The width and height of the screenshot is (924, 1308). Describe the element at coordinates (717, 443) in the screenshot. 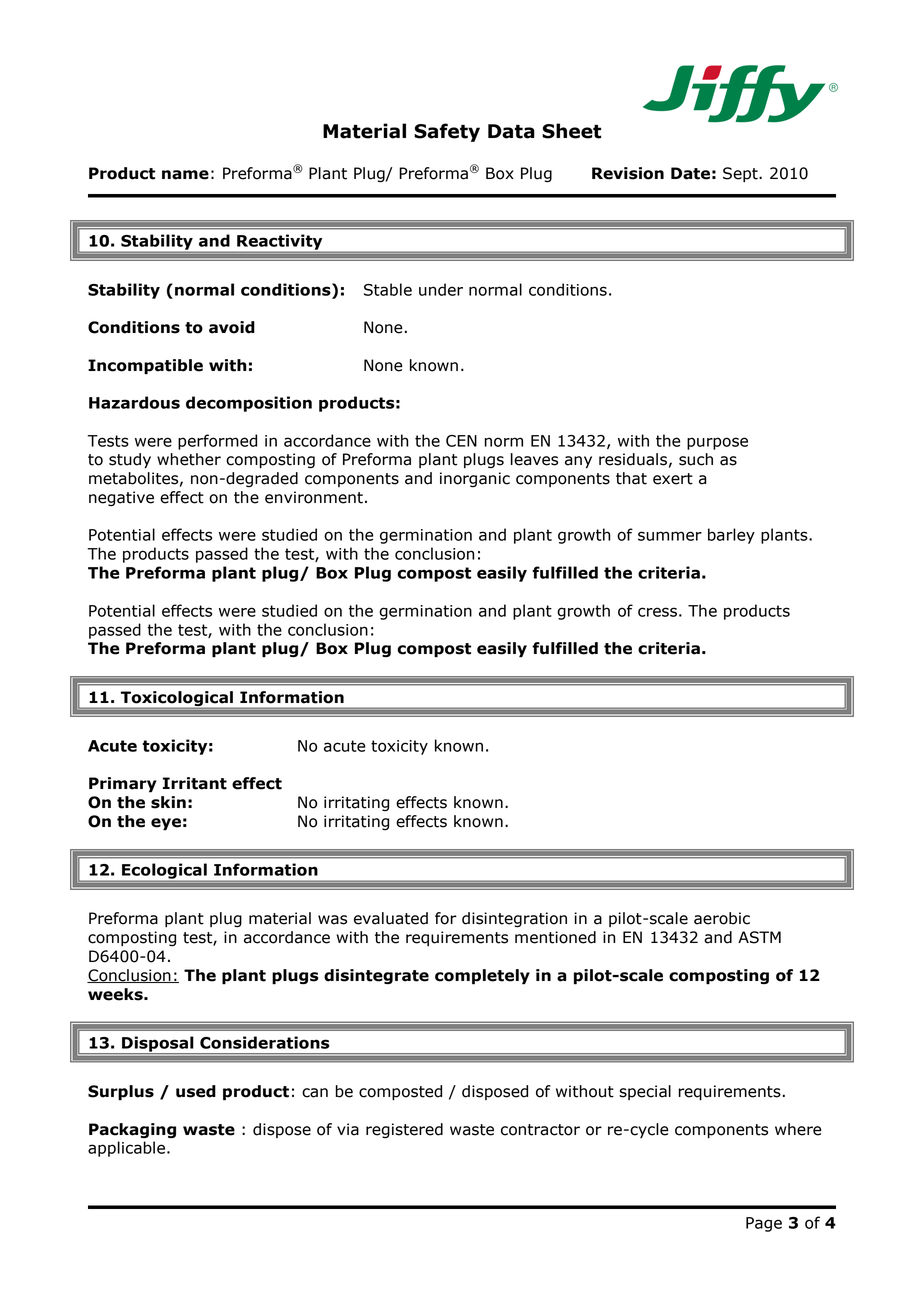

I see `purpose` at that location.
